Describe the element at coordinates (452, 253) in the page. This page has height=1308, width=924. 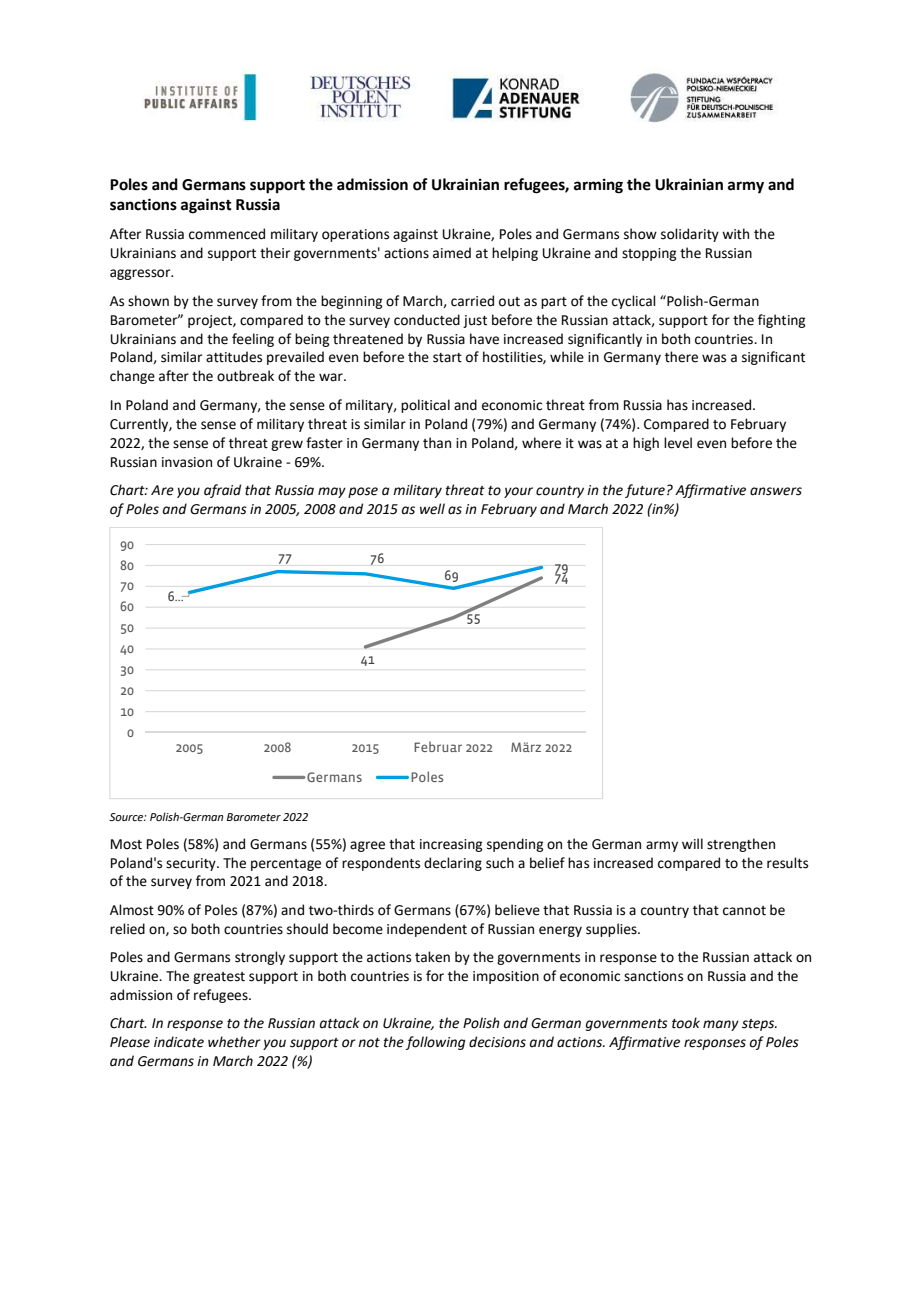
I see `aimed` at that location.
